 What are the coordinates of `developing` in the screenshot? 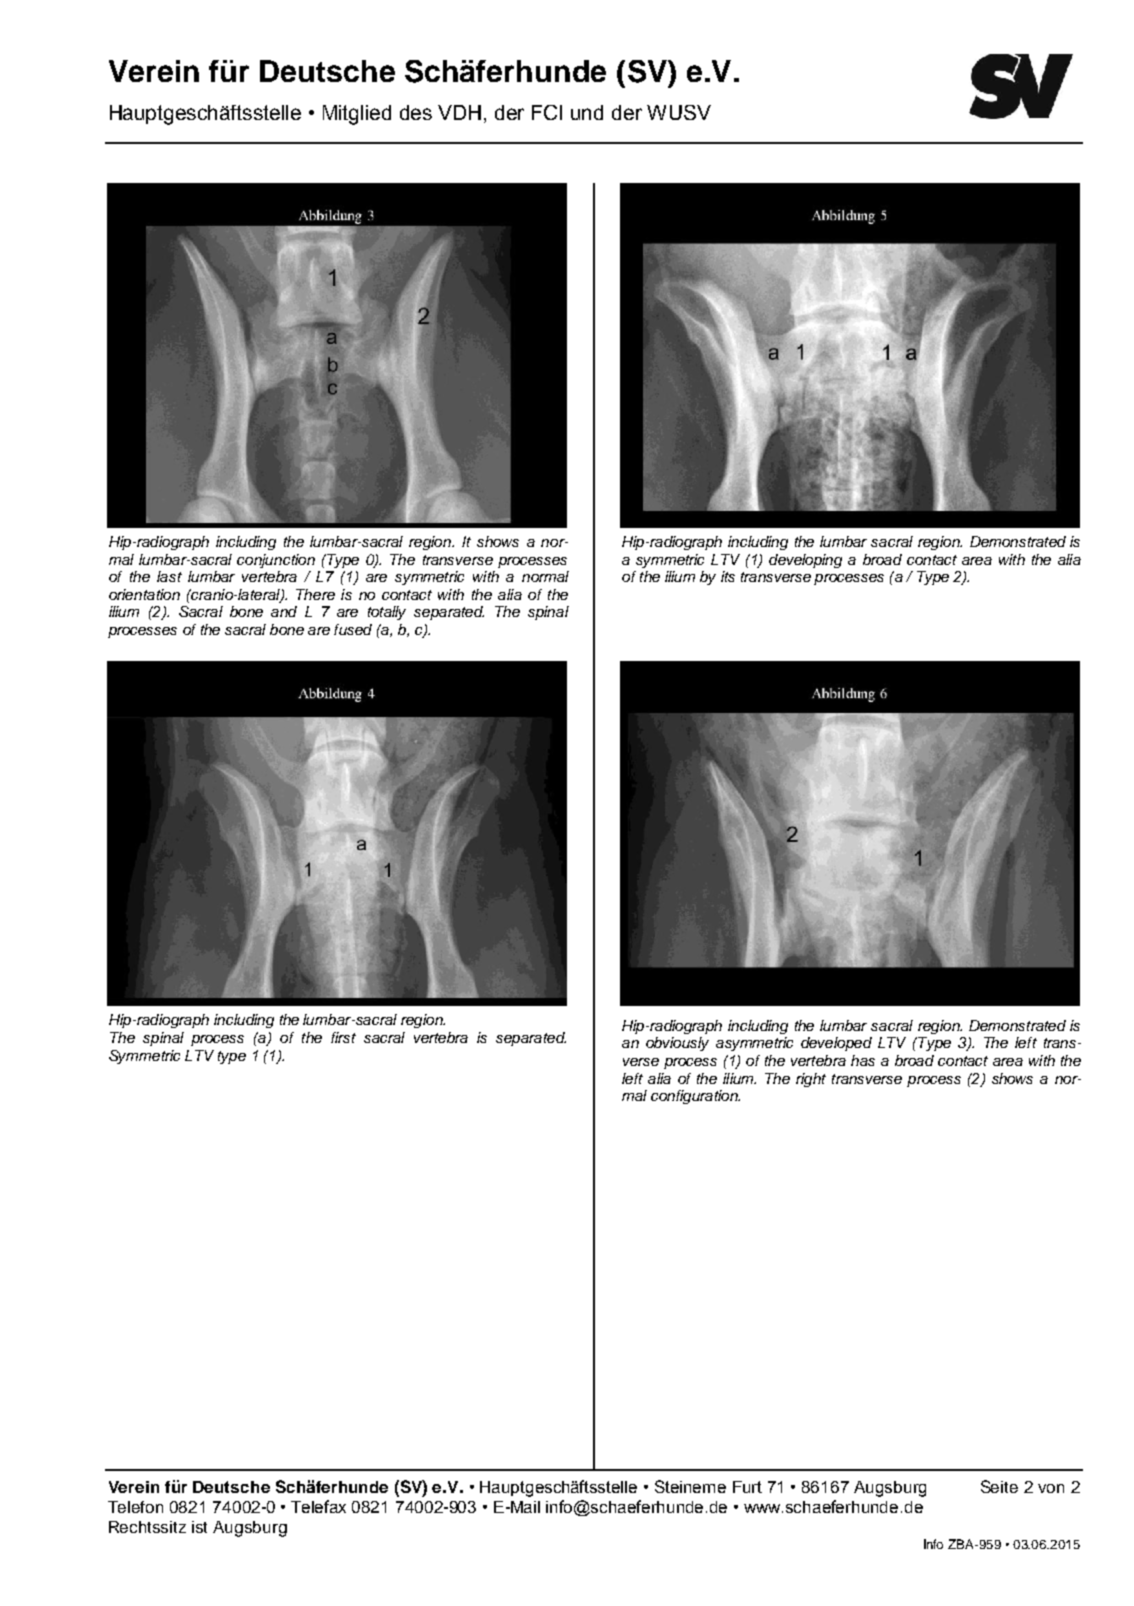 It's located at (805, 561).
